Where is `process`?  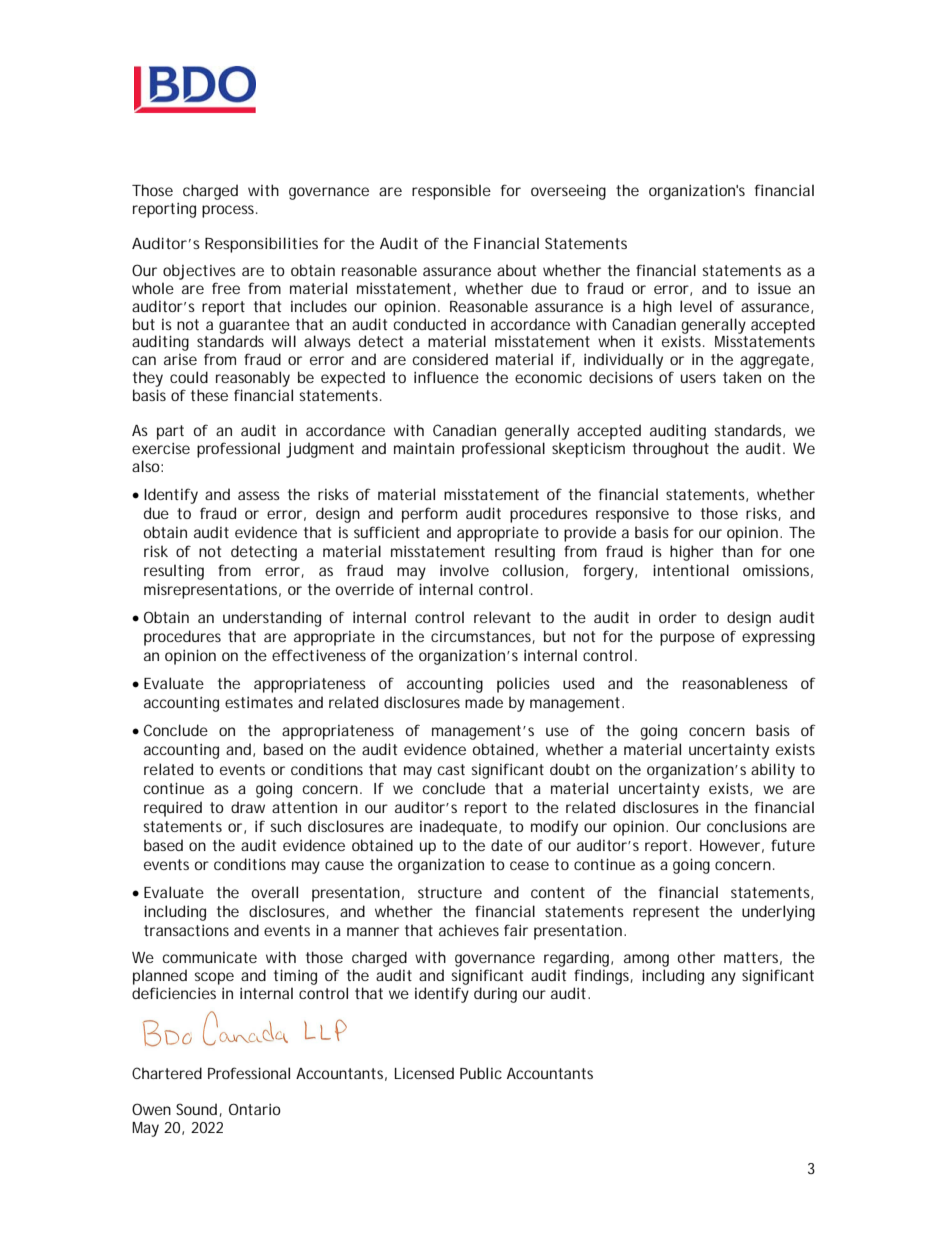 process is located at coordinates (228, 211).
